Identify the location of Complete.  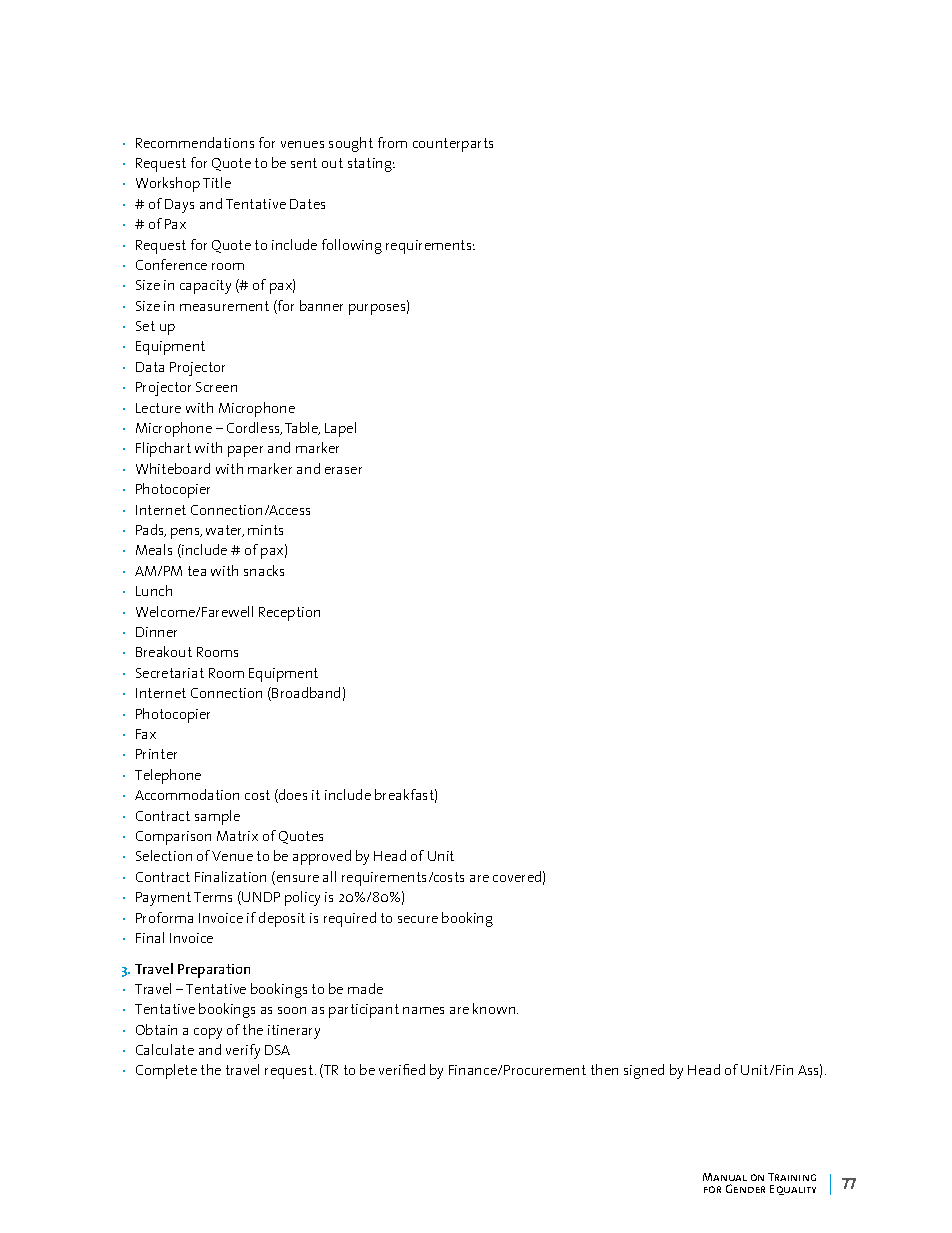
(166, 1071).
